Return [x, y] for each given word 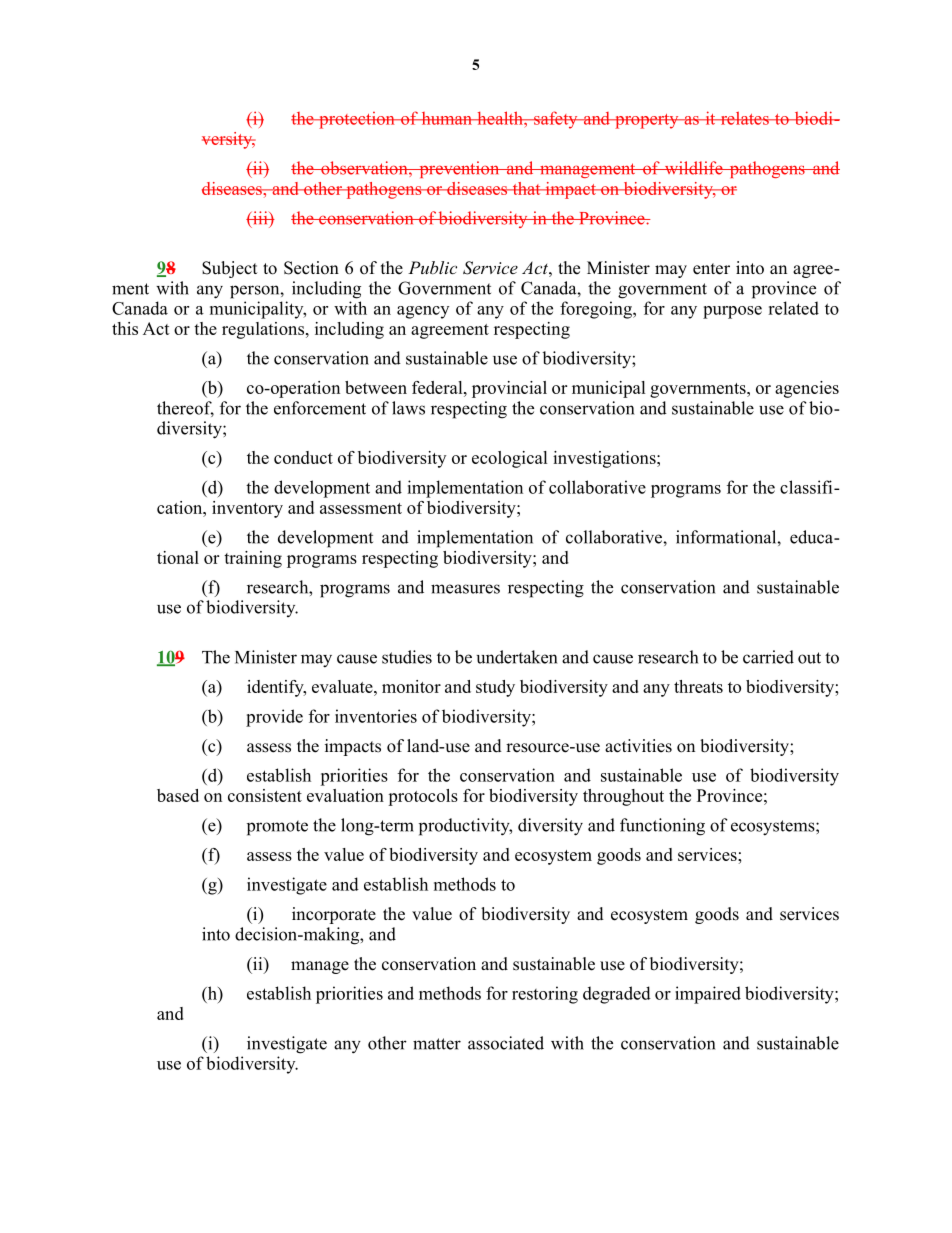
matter [437, 1044]
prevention [459, 169]
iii [260, 217]
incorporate [334, 915]
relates [744, 118]
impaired [708, 995]
